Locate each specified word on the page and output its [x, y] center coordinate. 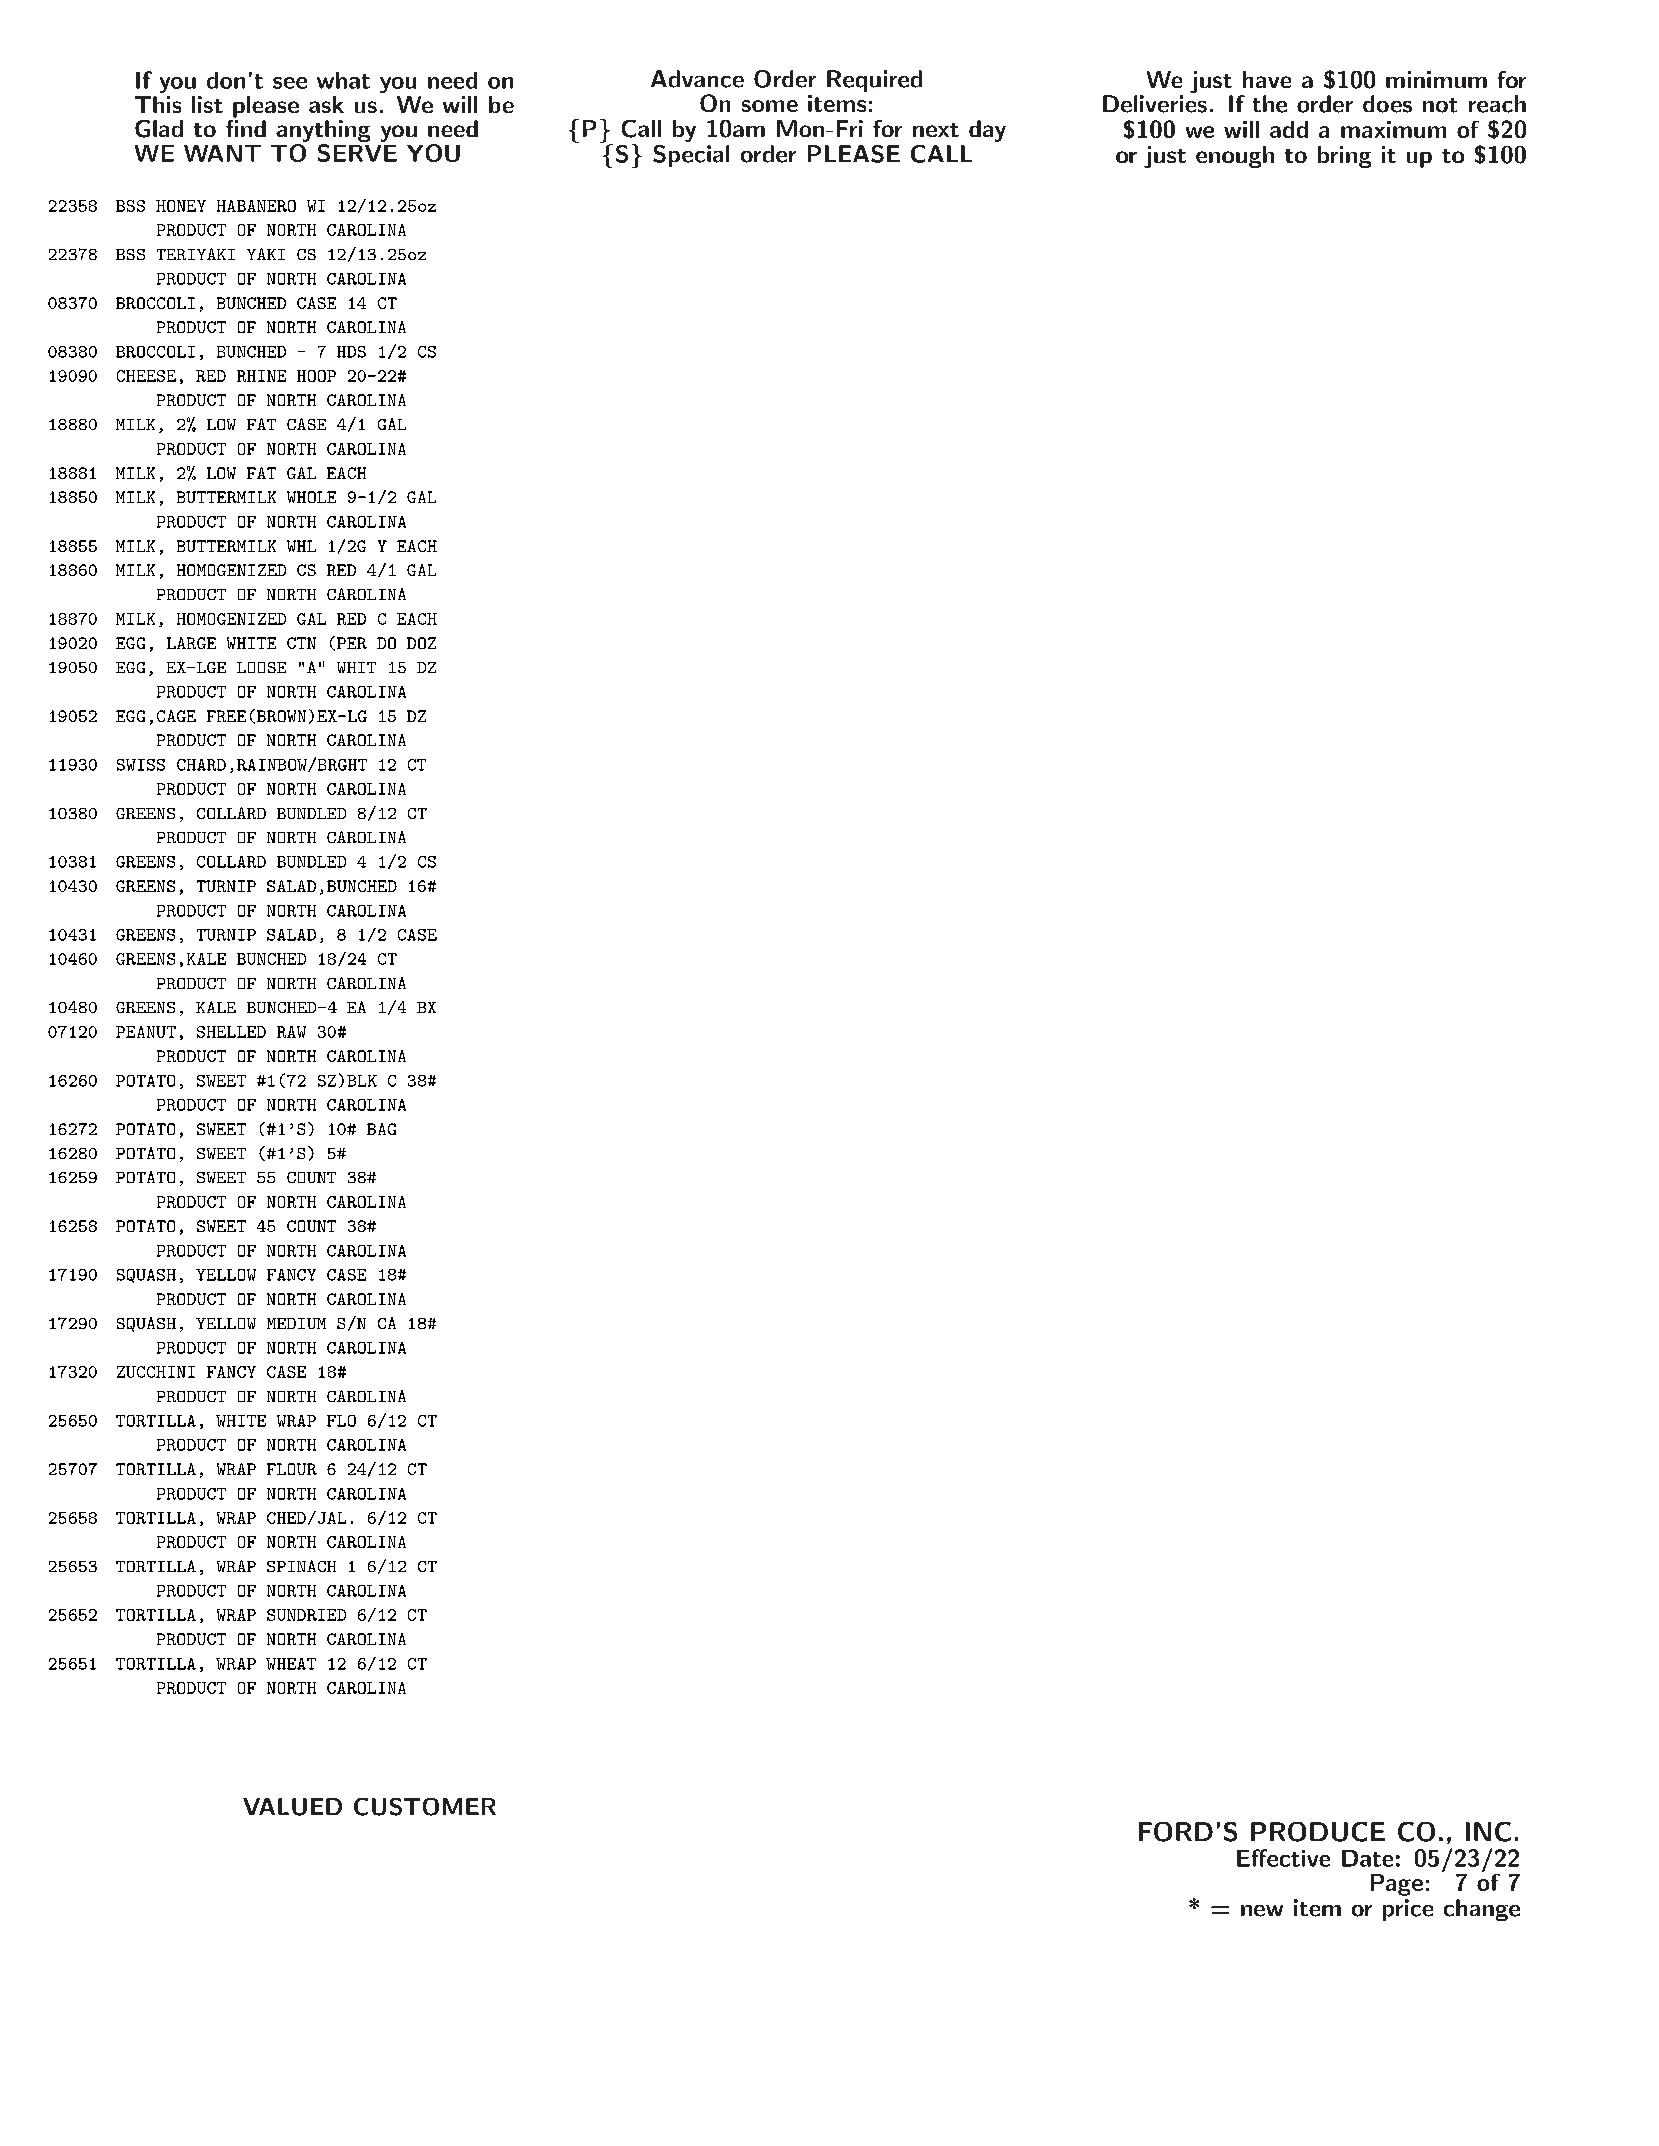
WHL [301, 546]
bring [1344, 157]
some [770, 106]
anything [323, 131]
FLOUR [292, 1469]
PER [352, 643]
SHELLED [231, 1032]
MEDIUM [296, 1323]
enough [1235, 157]
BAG [381, 1129]
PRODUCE [1318, 1832]
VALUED [292, 1807]
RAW [291, 1032]
